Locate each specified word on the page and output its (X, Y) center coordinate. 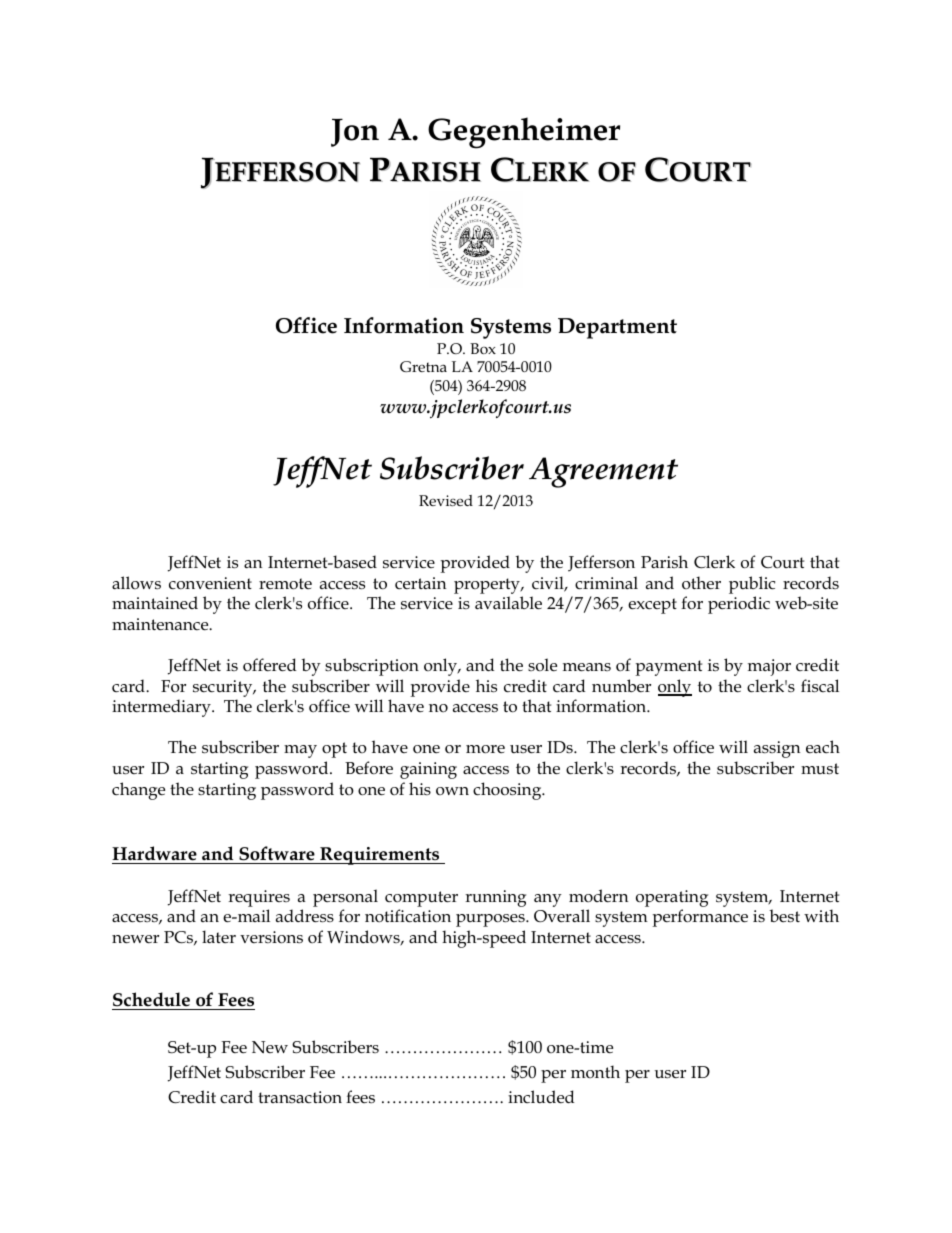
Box (483, 348)
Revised (446, 500)
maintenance (161, 624)
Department (617, 328)
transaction (300, 1097)
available (508, 603)
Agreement (603, 472)
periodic (739, 605)
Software (277, 853)
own (452, 791)
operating (672, 898)
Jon (355, 132)
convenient (210, 583)
